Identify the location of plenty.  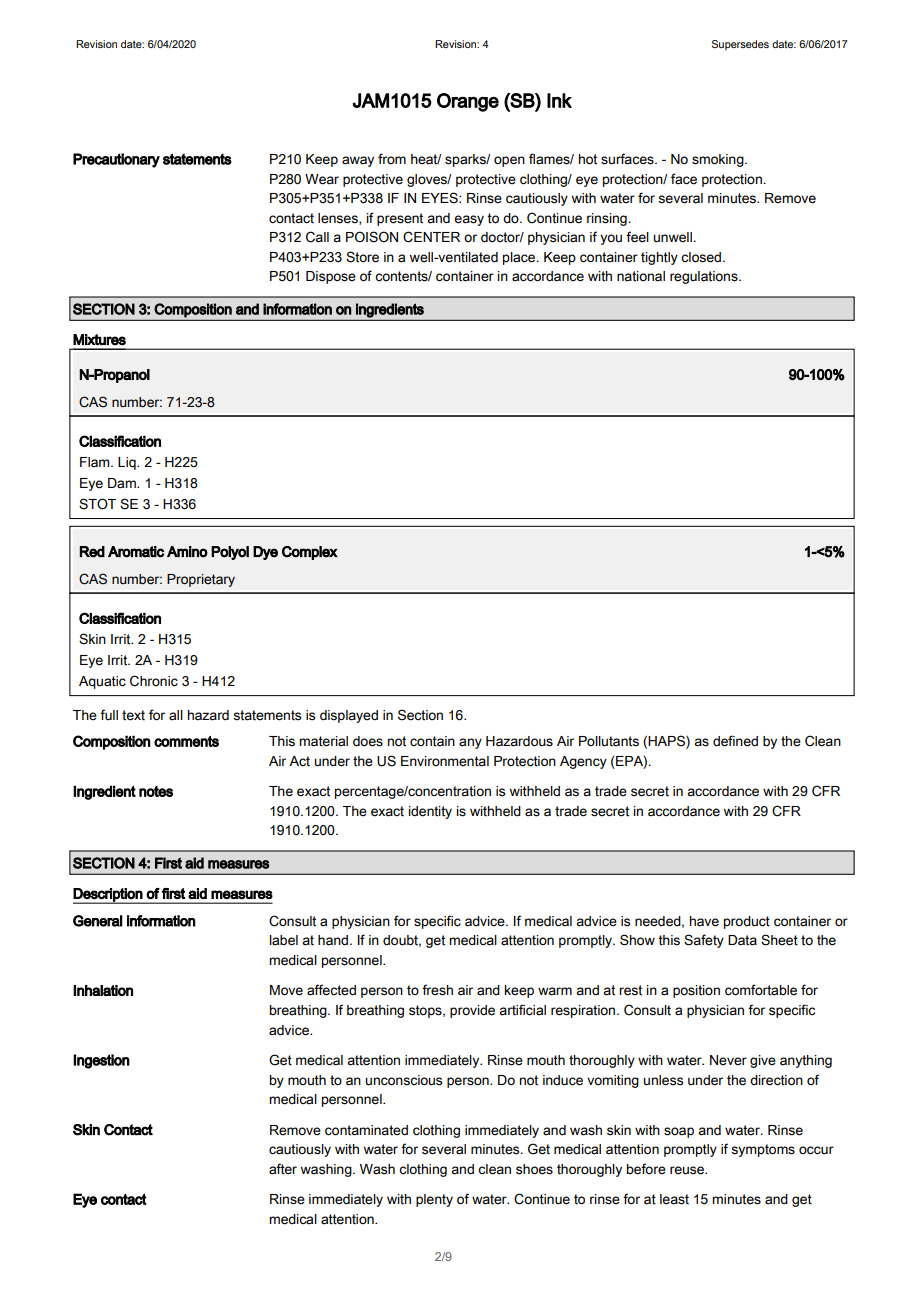
(434, 1200).
